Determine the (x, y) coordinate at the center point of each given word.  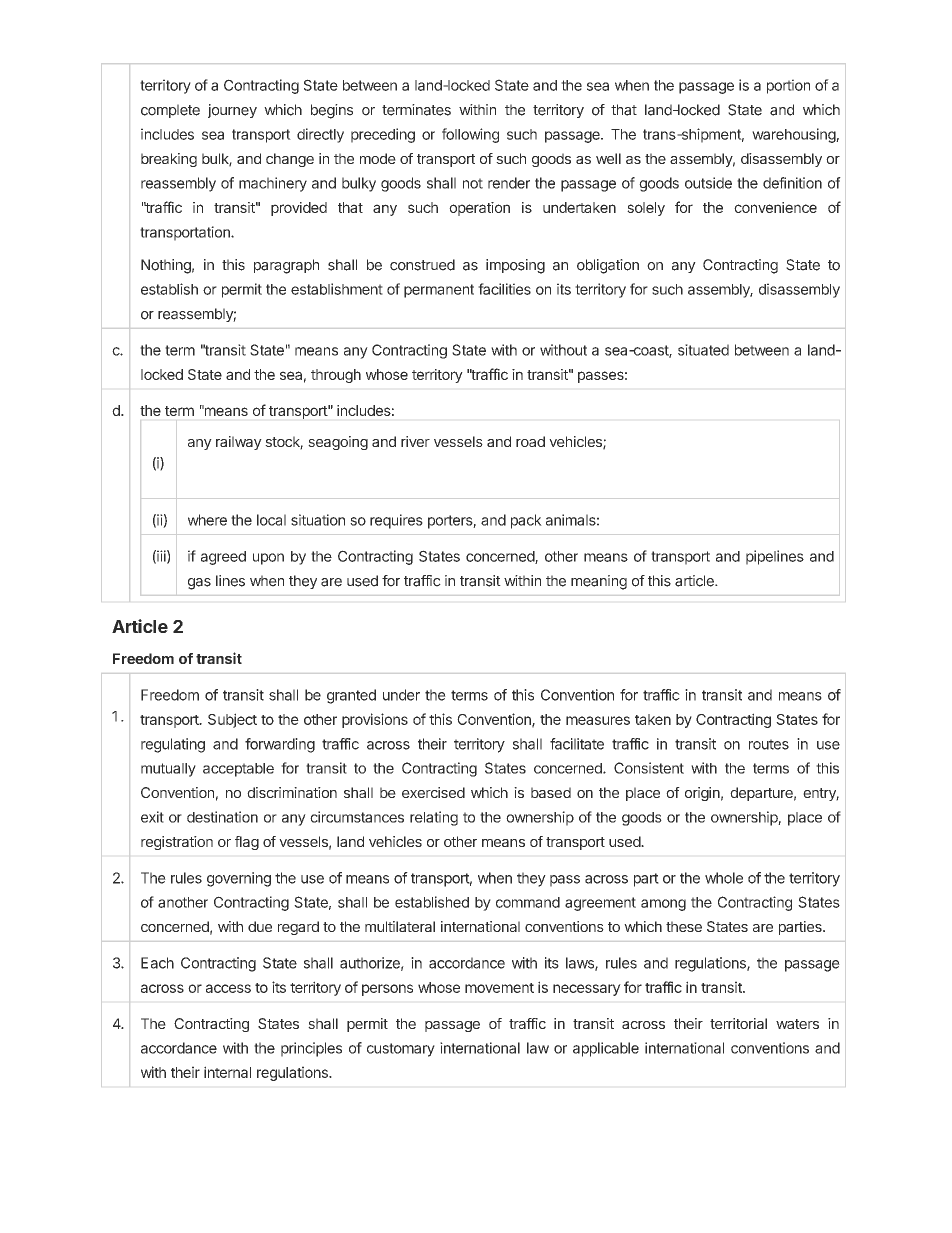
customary (401, 1050)
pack (526, 521)
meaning (599, 582)
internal (227, 1072)
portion (788, 86)
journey (232, 111)
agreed (223, 558)
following (470, 135)
